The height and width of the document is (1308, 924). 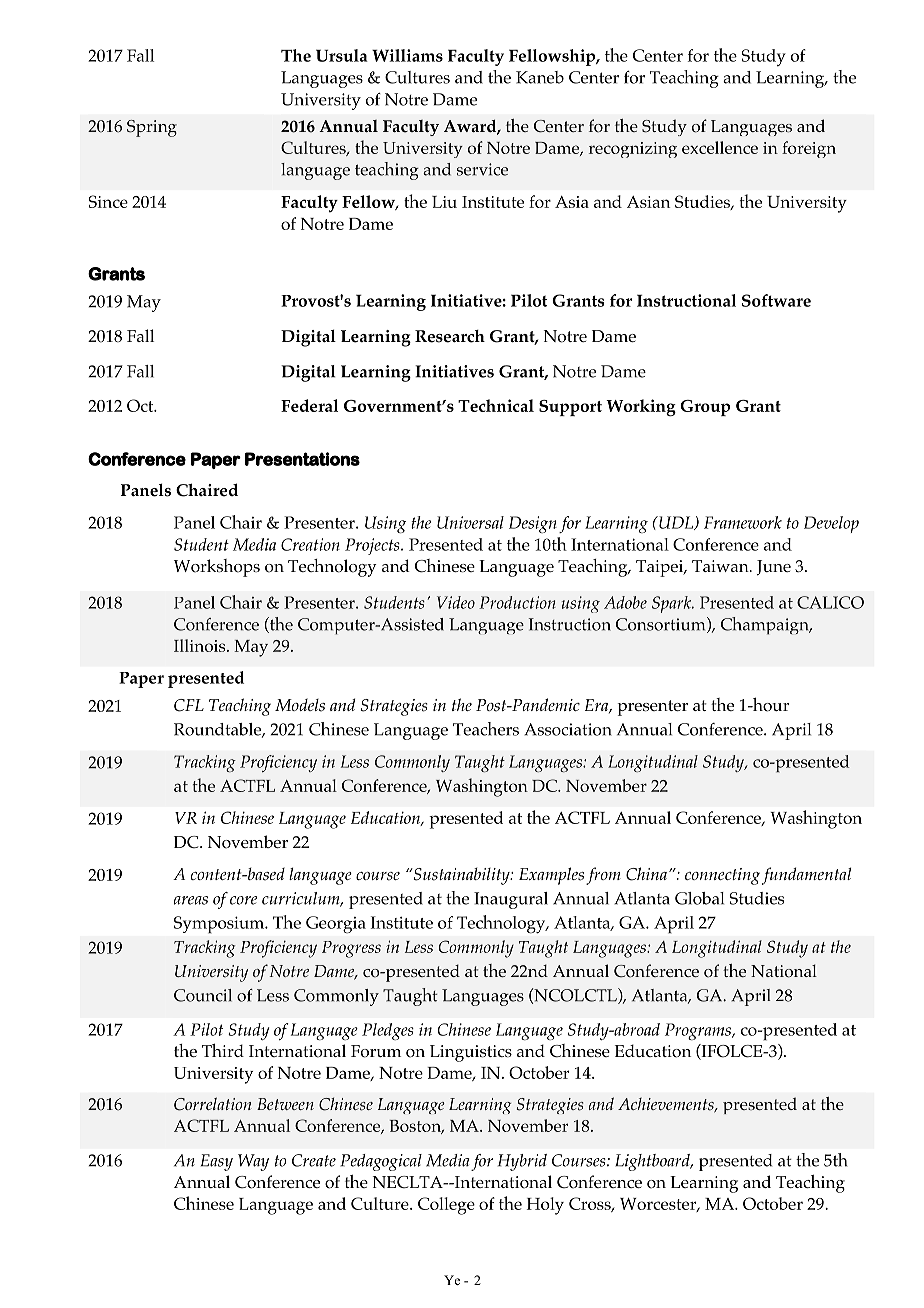 What do you see at coordinates (152, 128) in the document?
I see `Spring` at bounding box center [152, 128].
